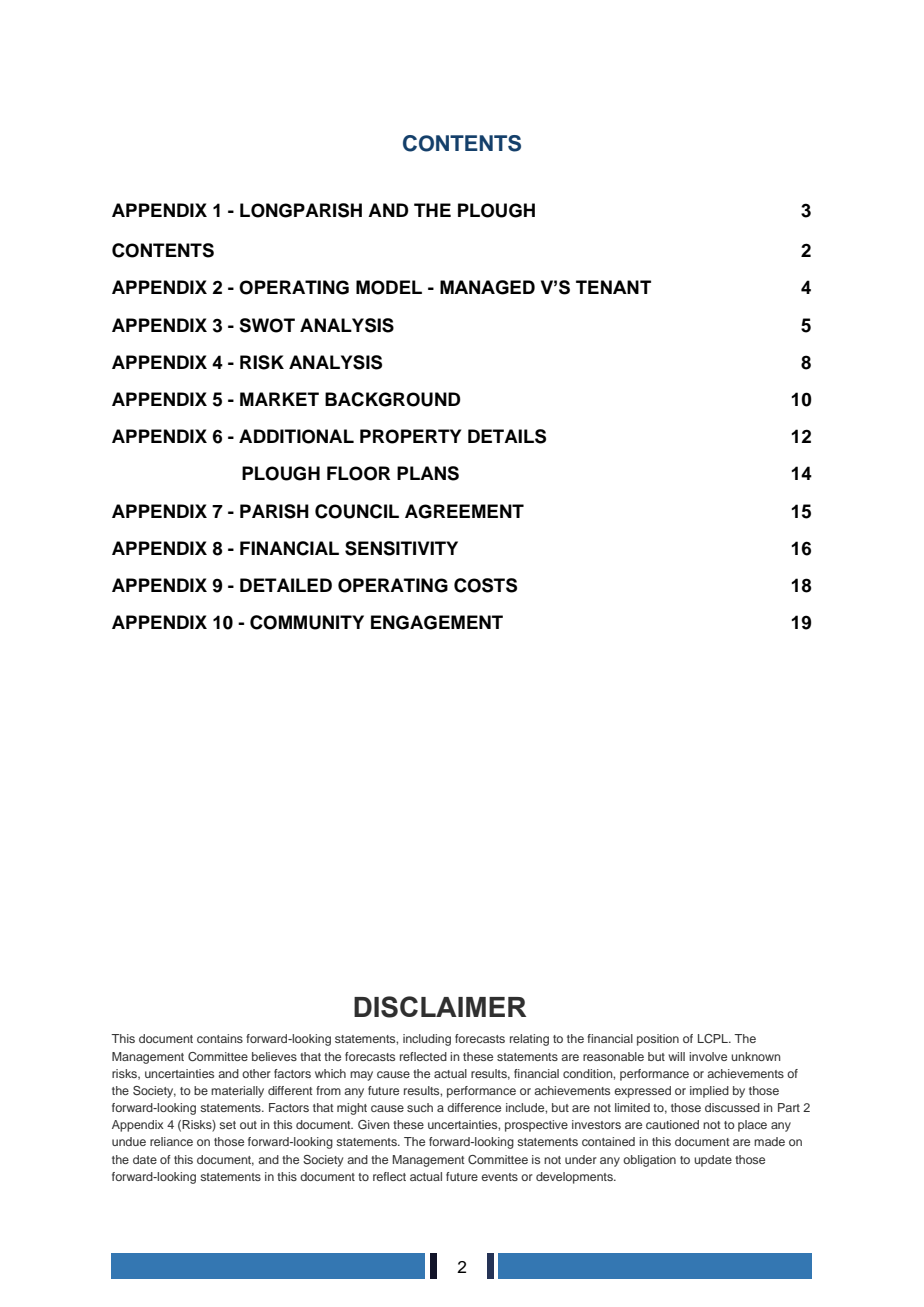 The height and width of the document is (1307, 924). Describe the element at coordinates (307, 622) in the document. I see `COMMUNITY` at that location.
